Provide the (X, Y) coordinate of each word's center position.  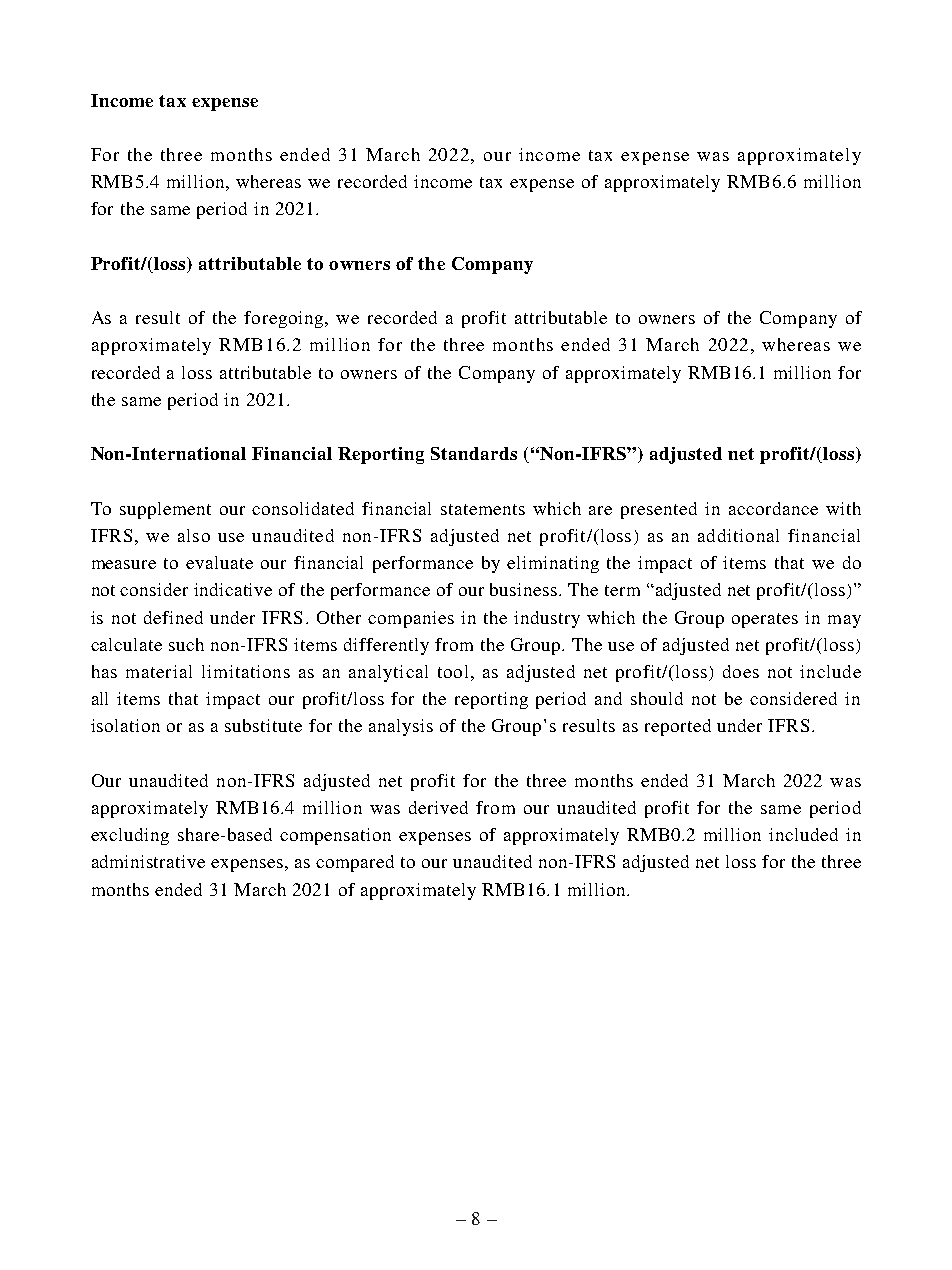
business (525, 589)
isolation (125, 725)
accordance (773, 508)
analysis (401, 727)
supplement (165, 510)
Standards (474, 453)
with (843, 508)
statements (483, 509)
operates (765, 620)
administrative (148, 861)
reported (678, 727)
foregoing (285, 319)
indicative (233, 589)
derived (438, 807)
